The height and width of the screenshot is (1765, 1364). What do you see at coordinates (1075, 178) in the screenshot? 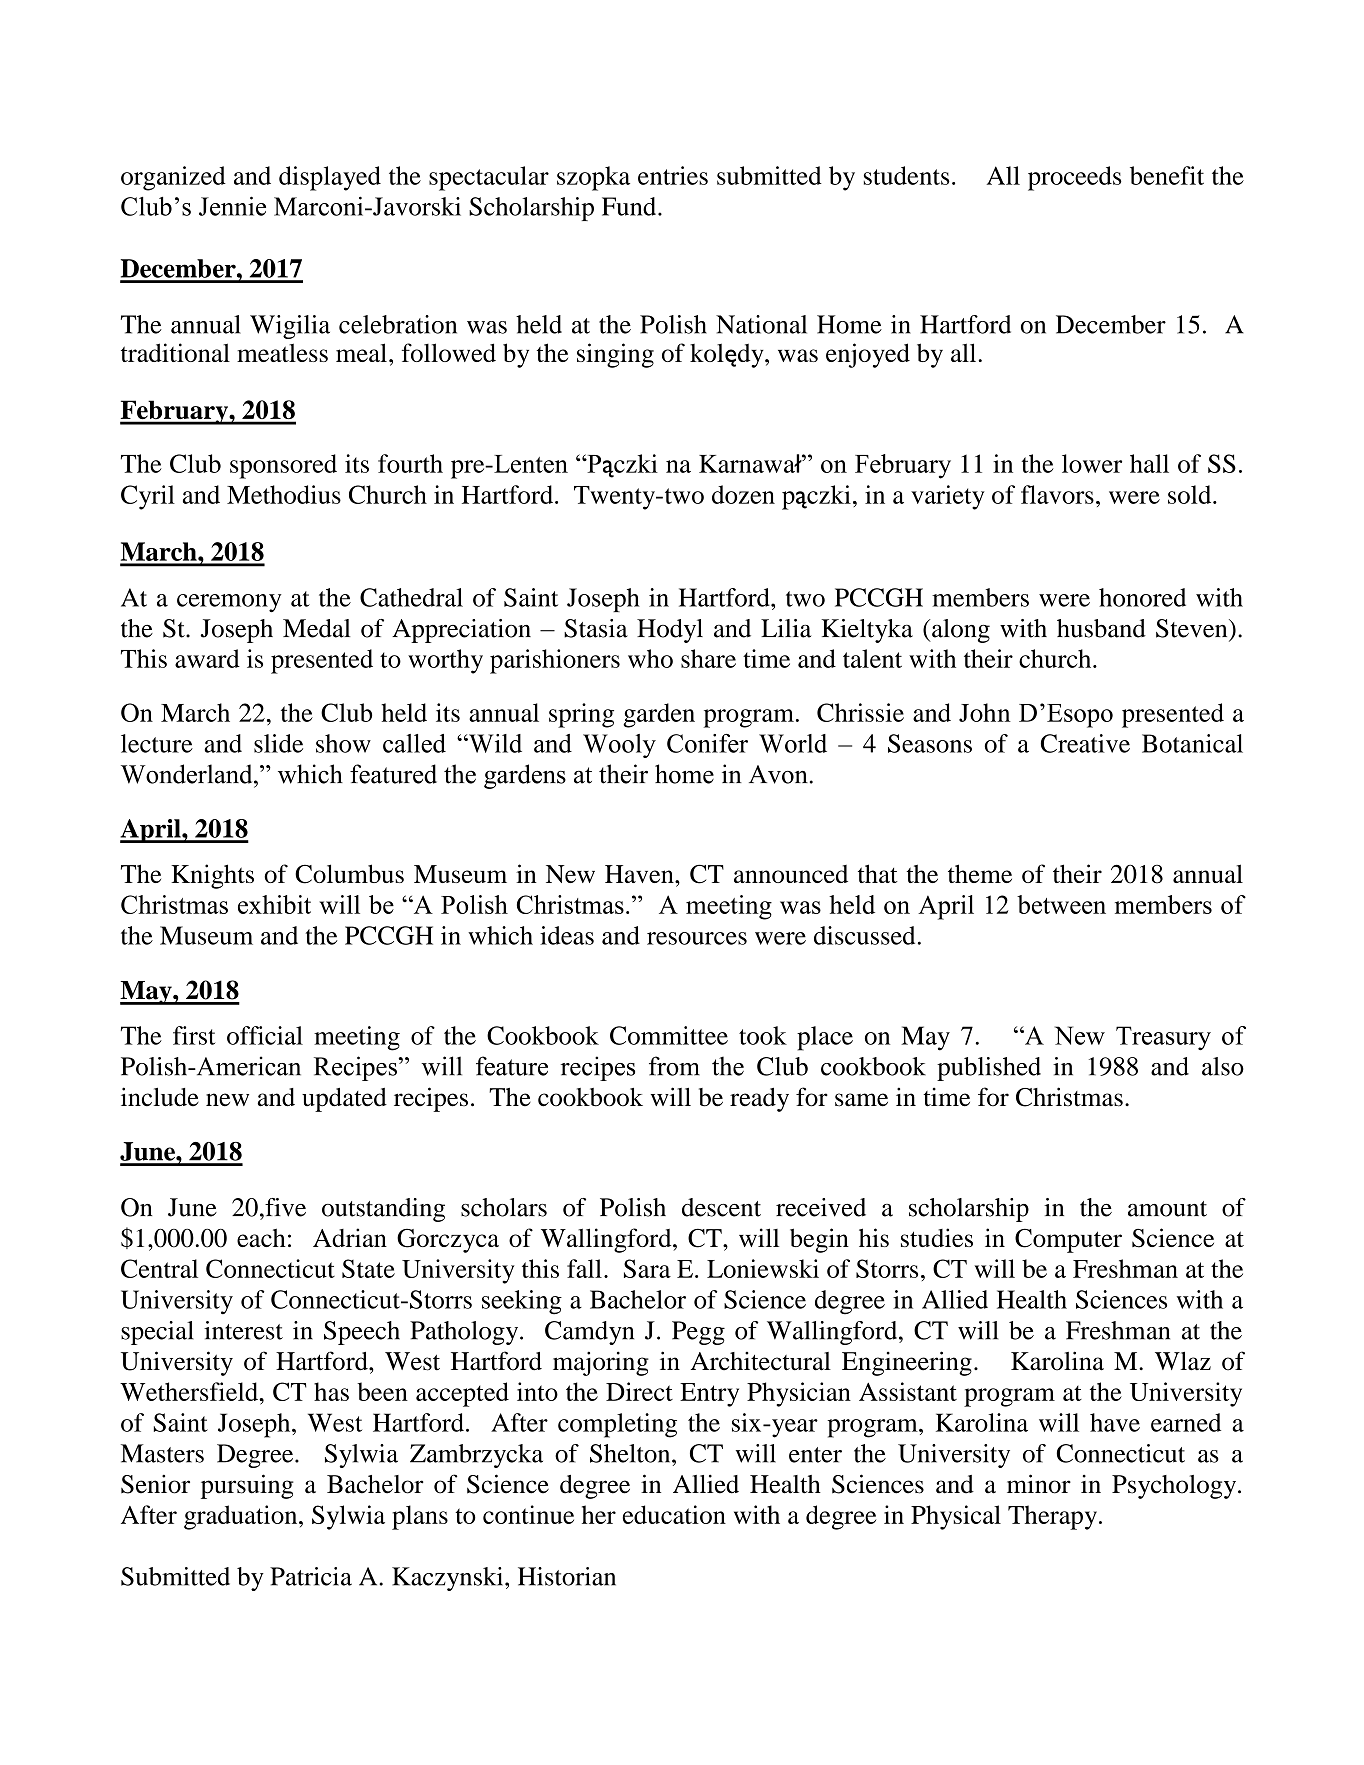
I see `proceeds` at bounding box center [1075, 178].
